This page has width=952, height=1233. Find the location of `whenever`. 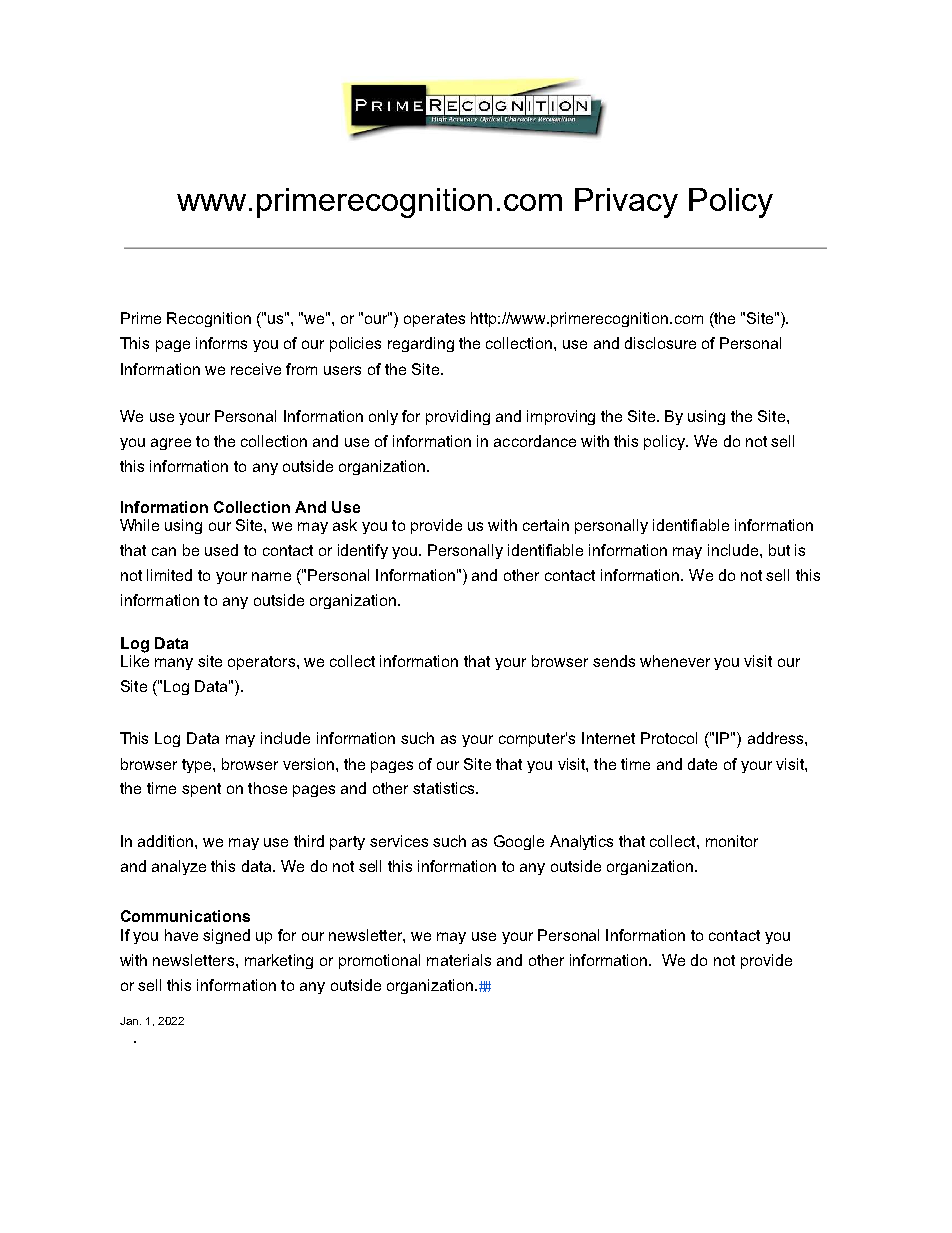

whenever is located at coordinates (675, 661).
